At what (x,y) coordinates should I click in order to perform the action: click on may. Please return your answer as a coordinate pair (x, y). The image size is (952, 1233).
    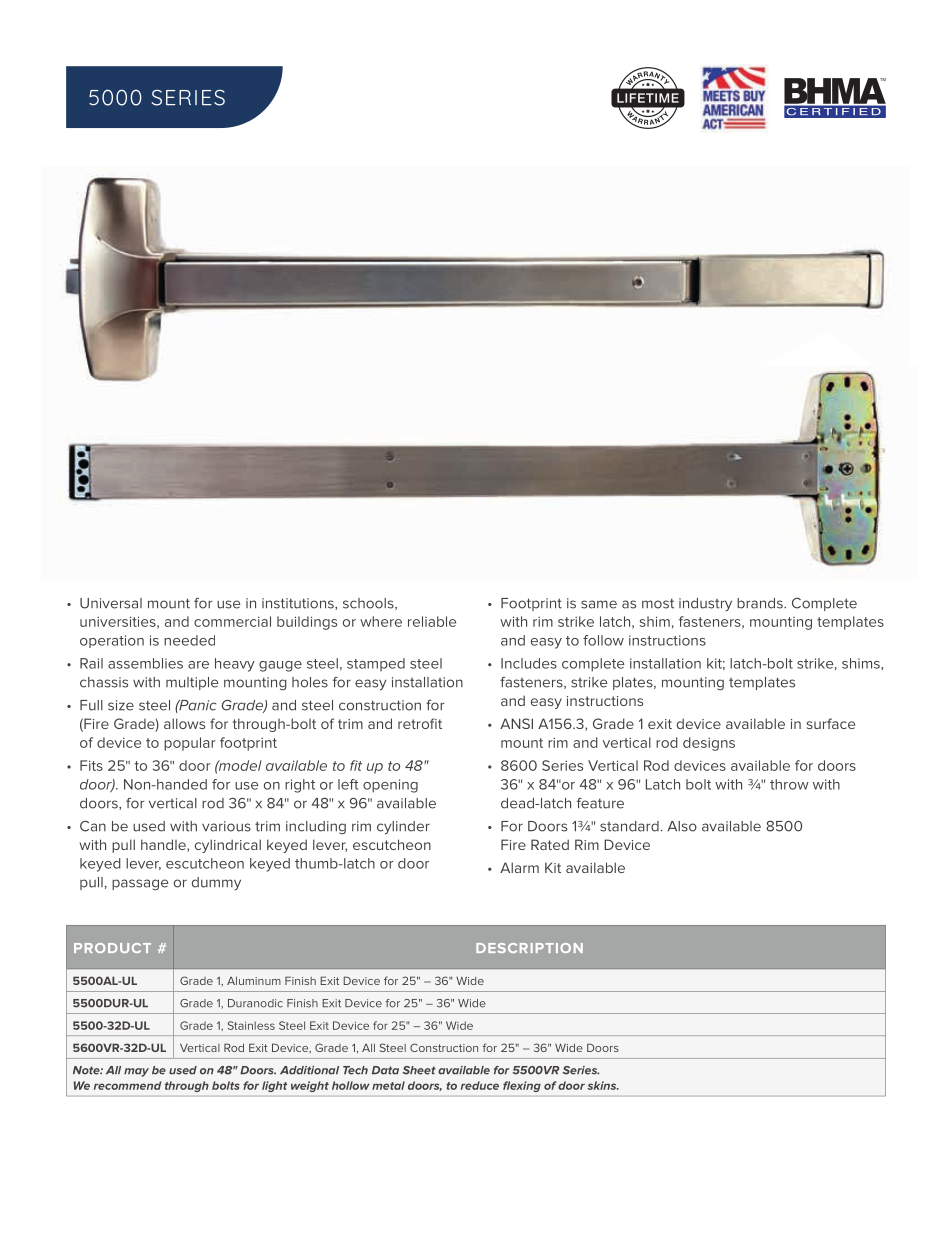
    Looking at the image, I should click on (136, 1072).
